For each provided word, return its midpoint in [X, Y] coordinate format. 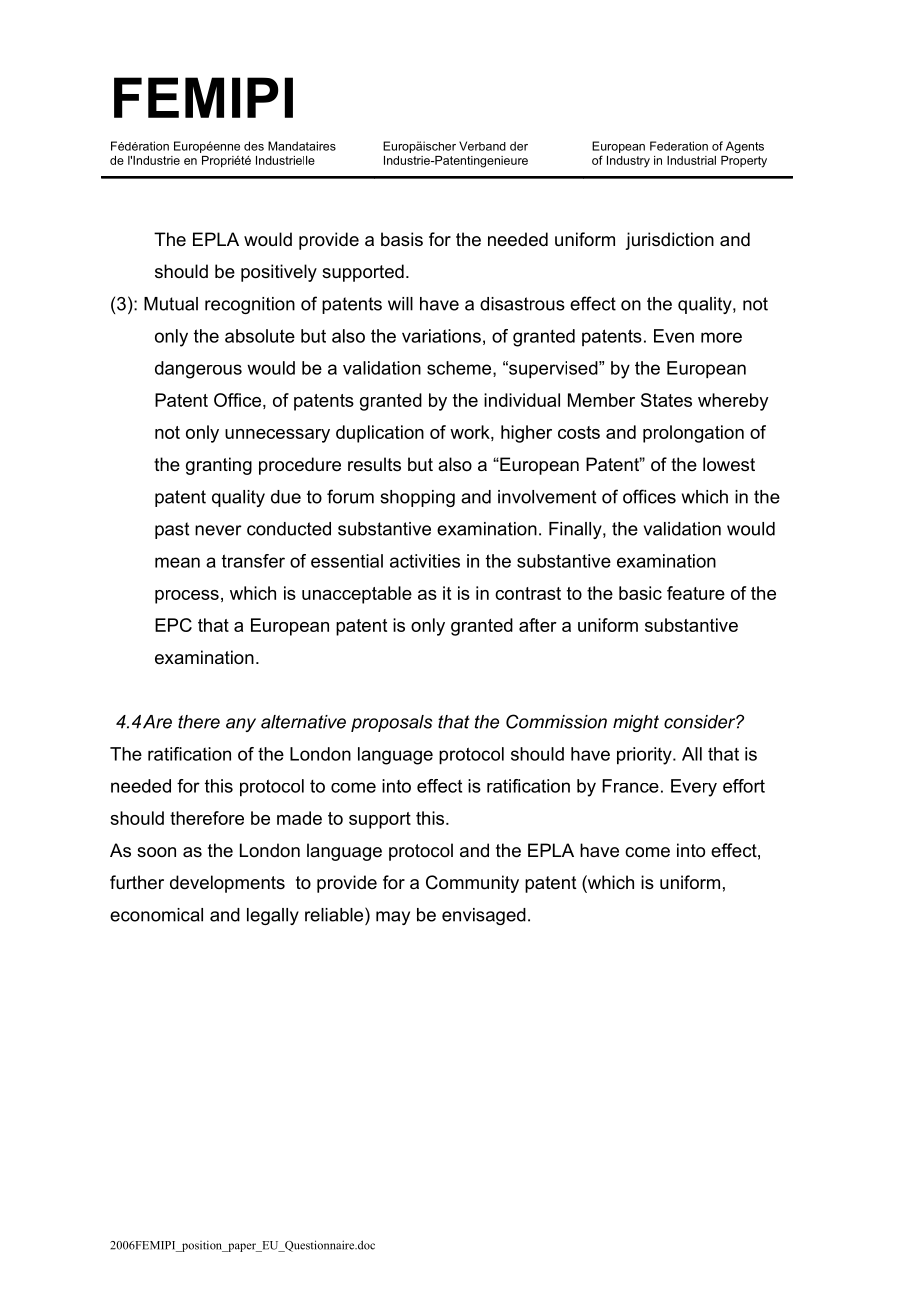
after [538, 625]
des [254, 146]
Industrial [691, 160]
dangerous [198, 370]
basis [402, 239]
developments [227, 884]
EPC [173, 625]
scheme [460, 369]
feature [696, 593]
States [666, 400]
